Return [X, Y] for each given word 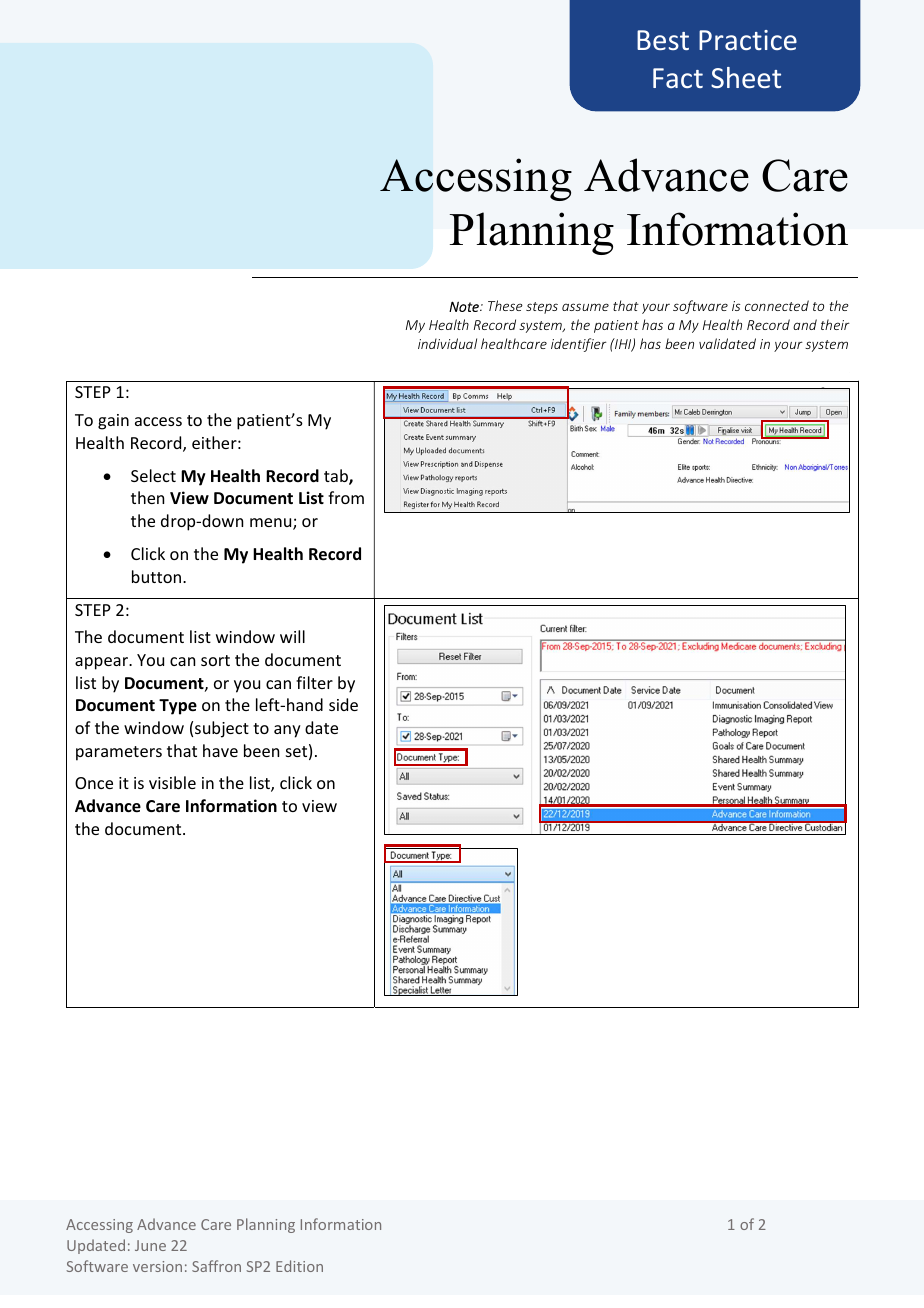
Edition [299, 1266]
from [346, 497]
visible [172, 782]
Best [663, 40]
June [150, 1245]
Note [465, 306]
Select [153, 475]
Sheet [746, 77]
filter [314, 682]
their [835, 324]
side [343, 704]
